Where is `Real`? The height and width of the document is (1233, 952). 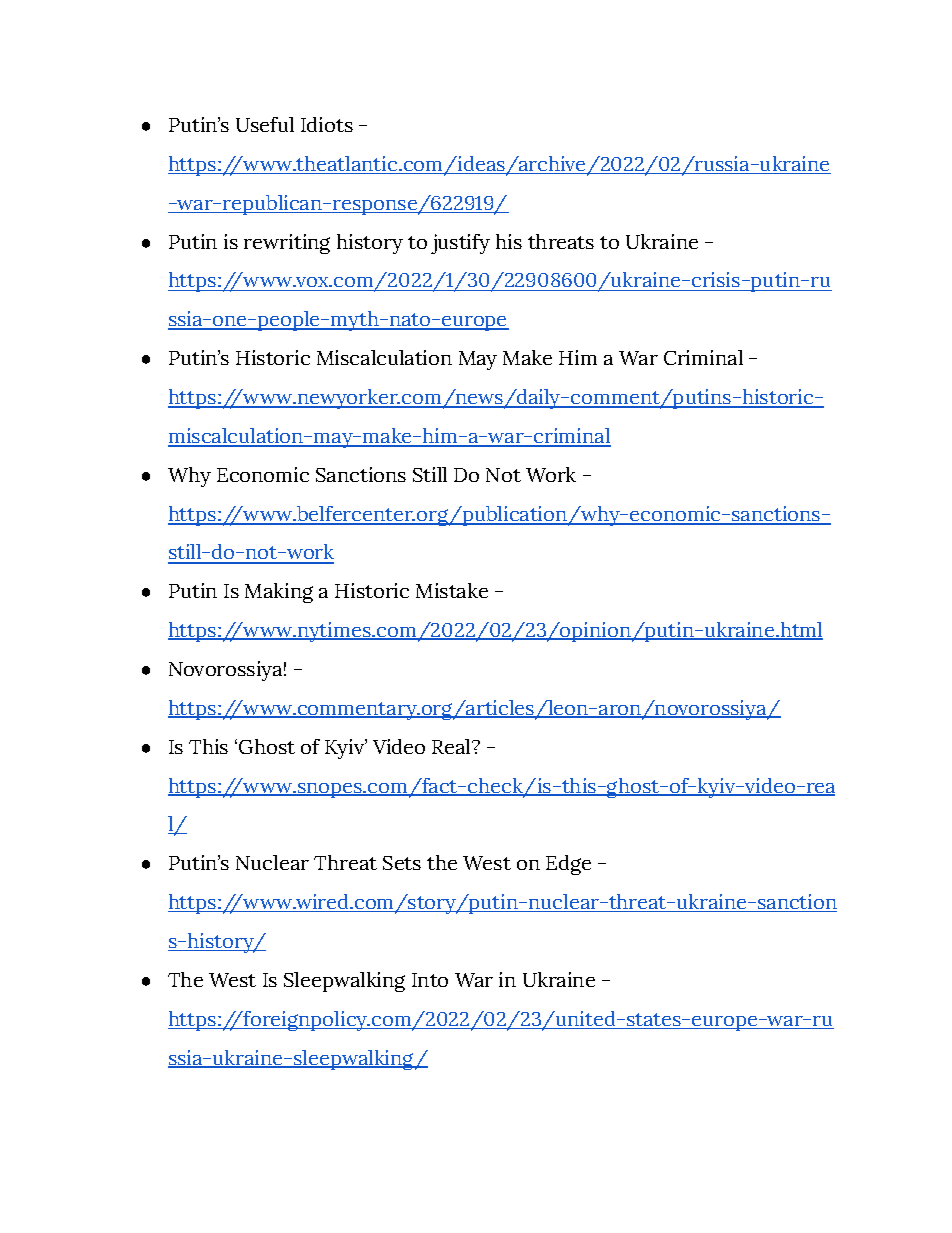 Real is located at coordinates (452, 746).
